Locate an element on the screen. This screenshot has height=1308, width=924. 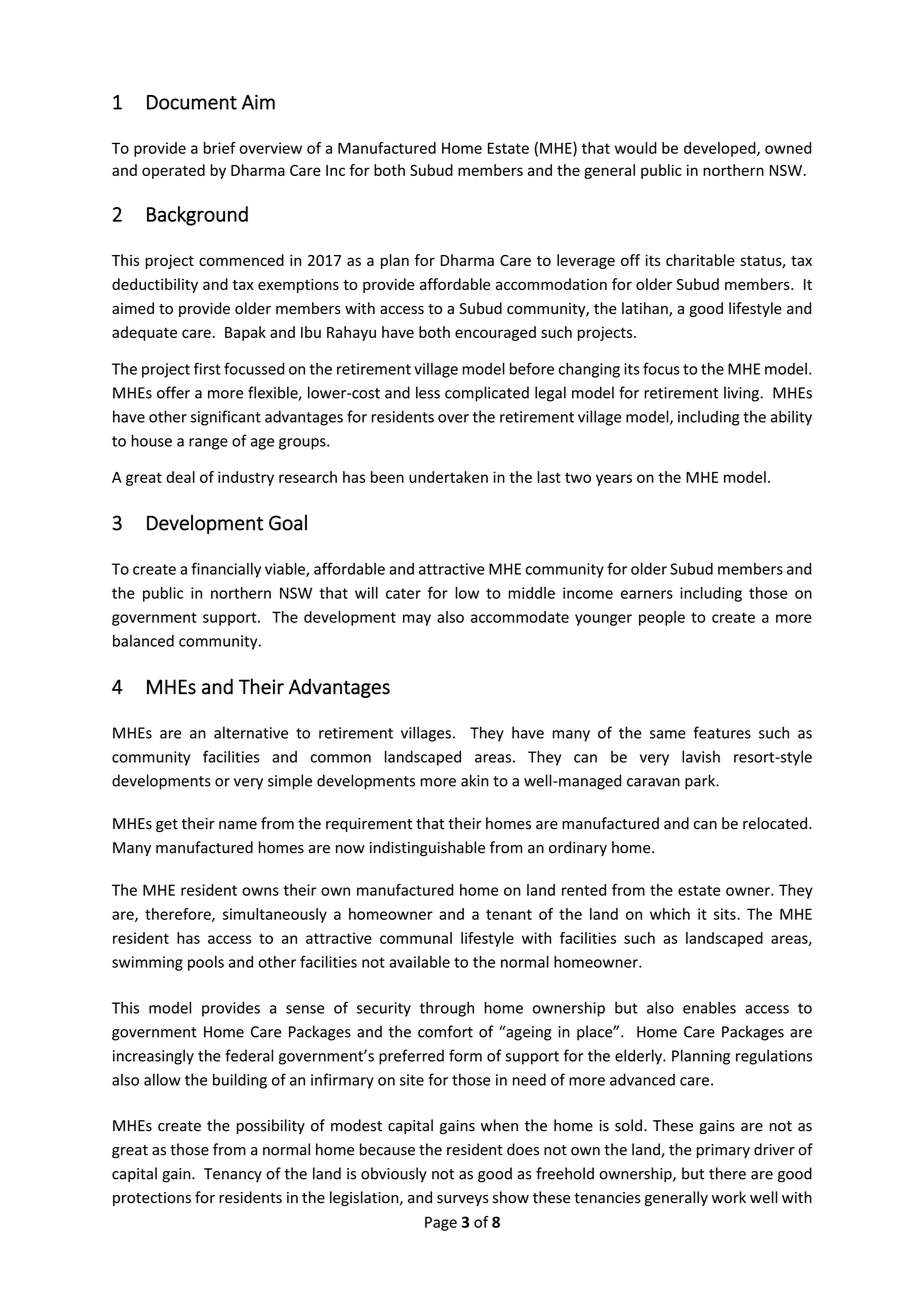
surveys is located at coordinates (463, 1200).
